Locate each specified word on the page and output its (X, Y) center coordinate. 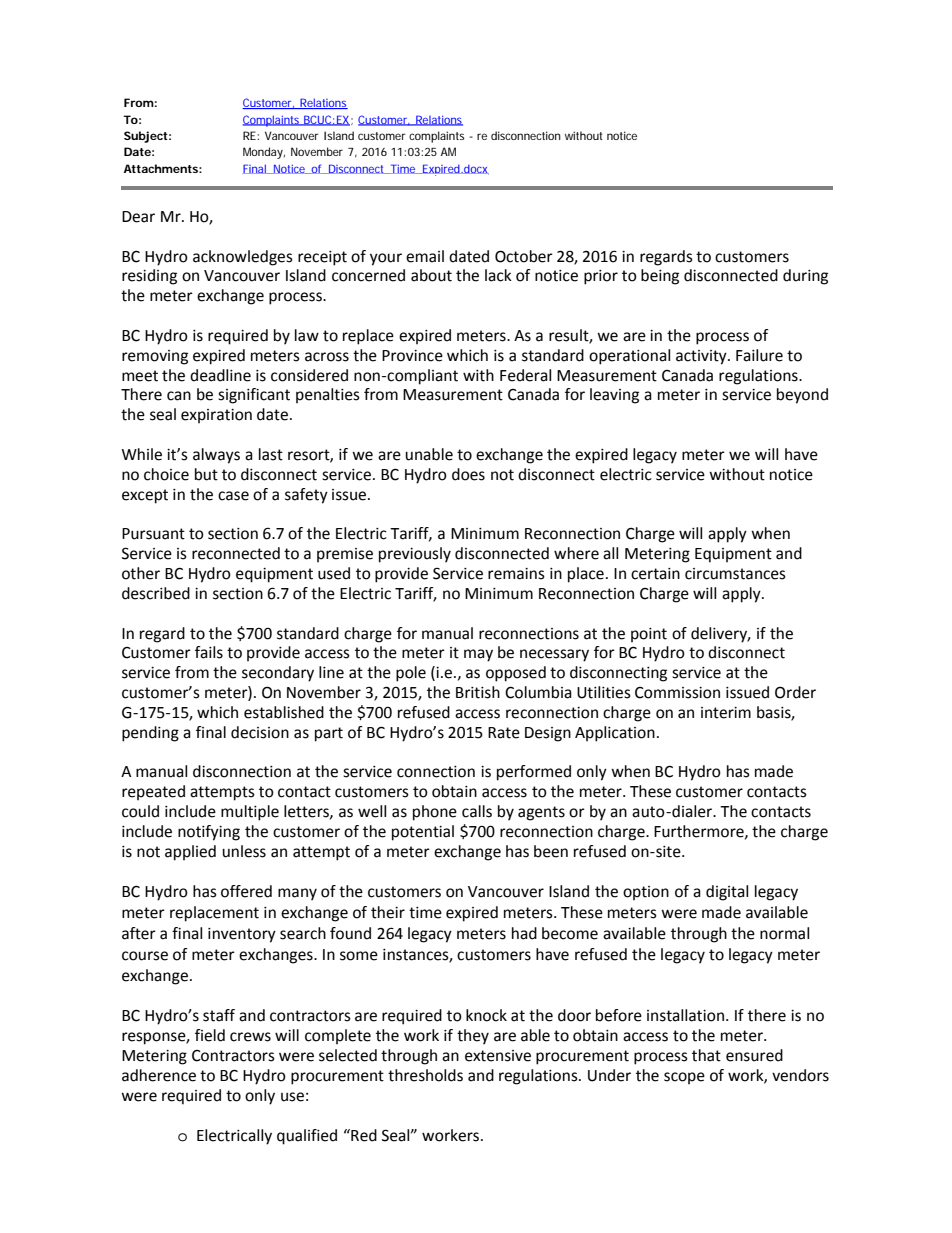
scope (684, 1078)
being (660, 277)
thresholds (425, 1075)
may (478, 655)
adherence (159, 1075)
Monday (264, 153)
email (425, 256)
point (649, 635)
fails (209, 652)
